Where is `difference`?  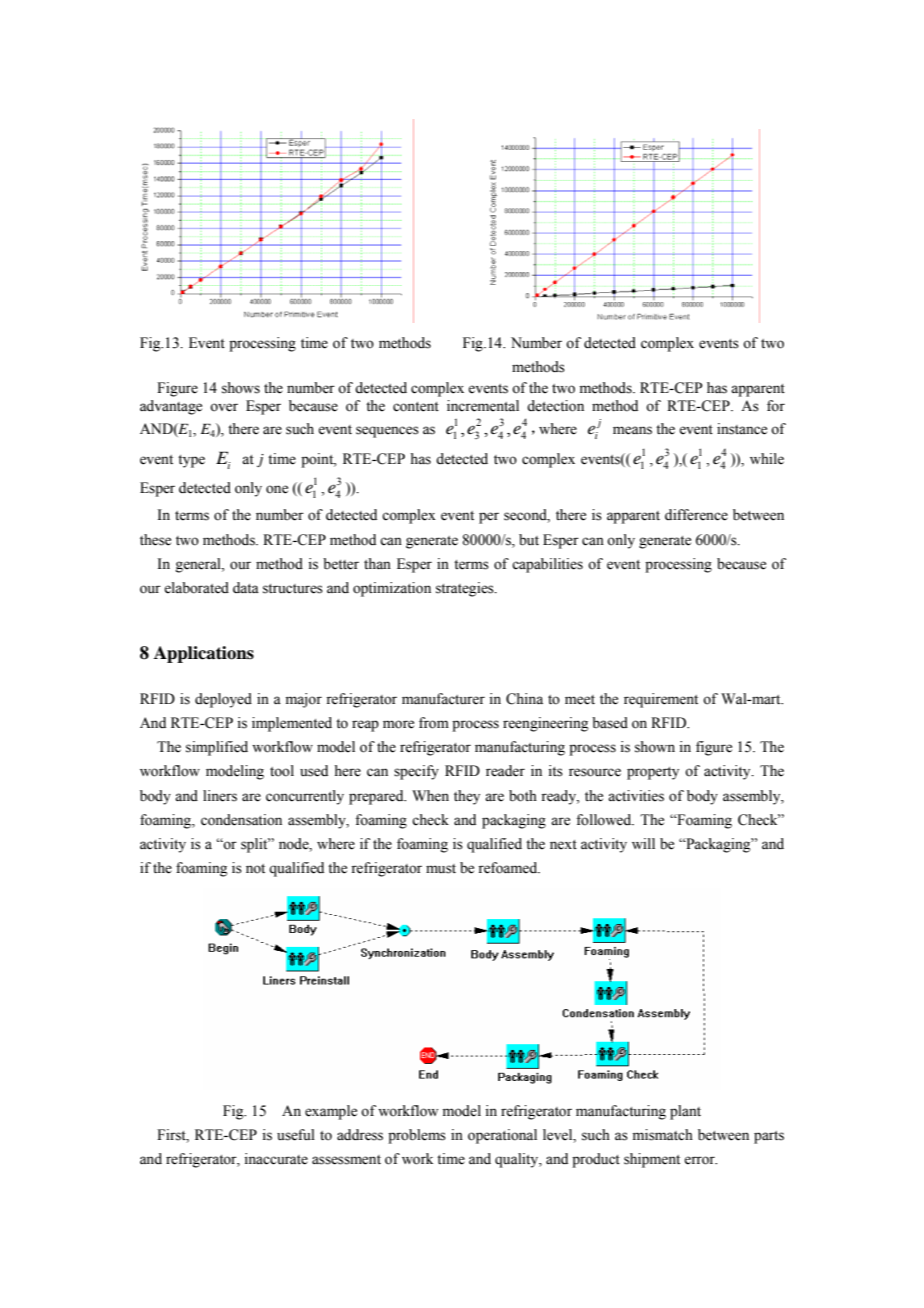
difference is located at coordinates (696, 515).
